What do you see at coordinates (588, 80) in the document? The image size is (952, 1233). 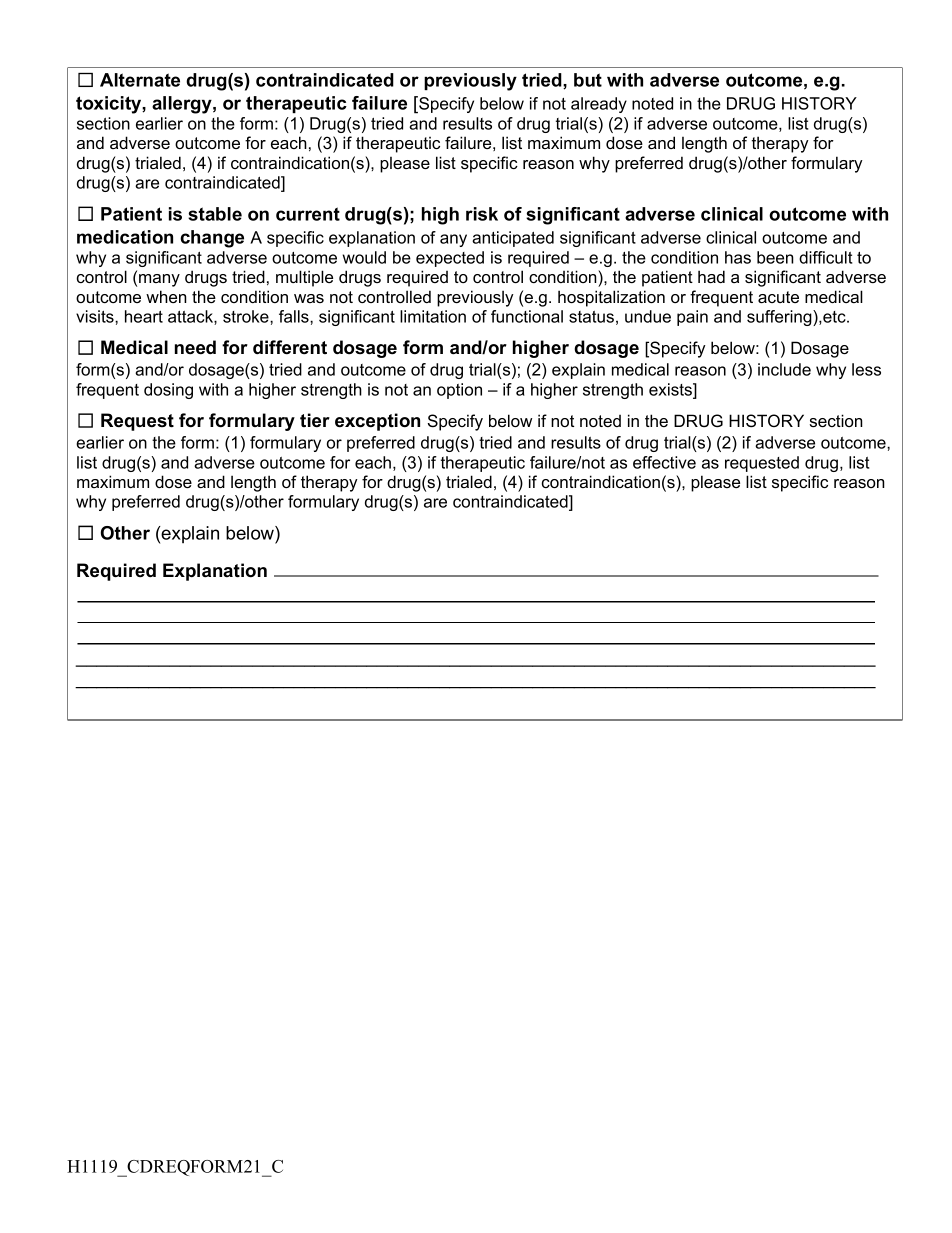 I see `but` at bounding box center [588, 80].
